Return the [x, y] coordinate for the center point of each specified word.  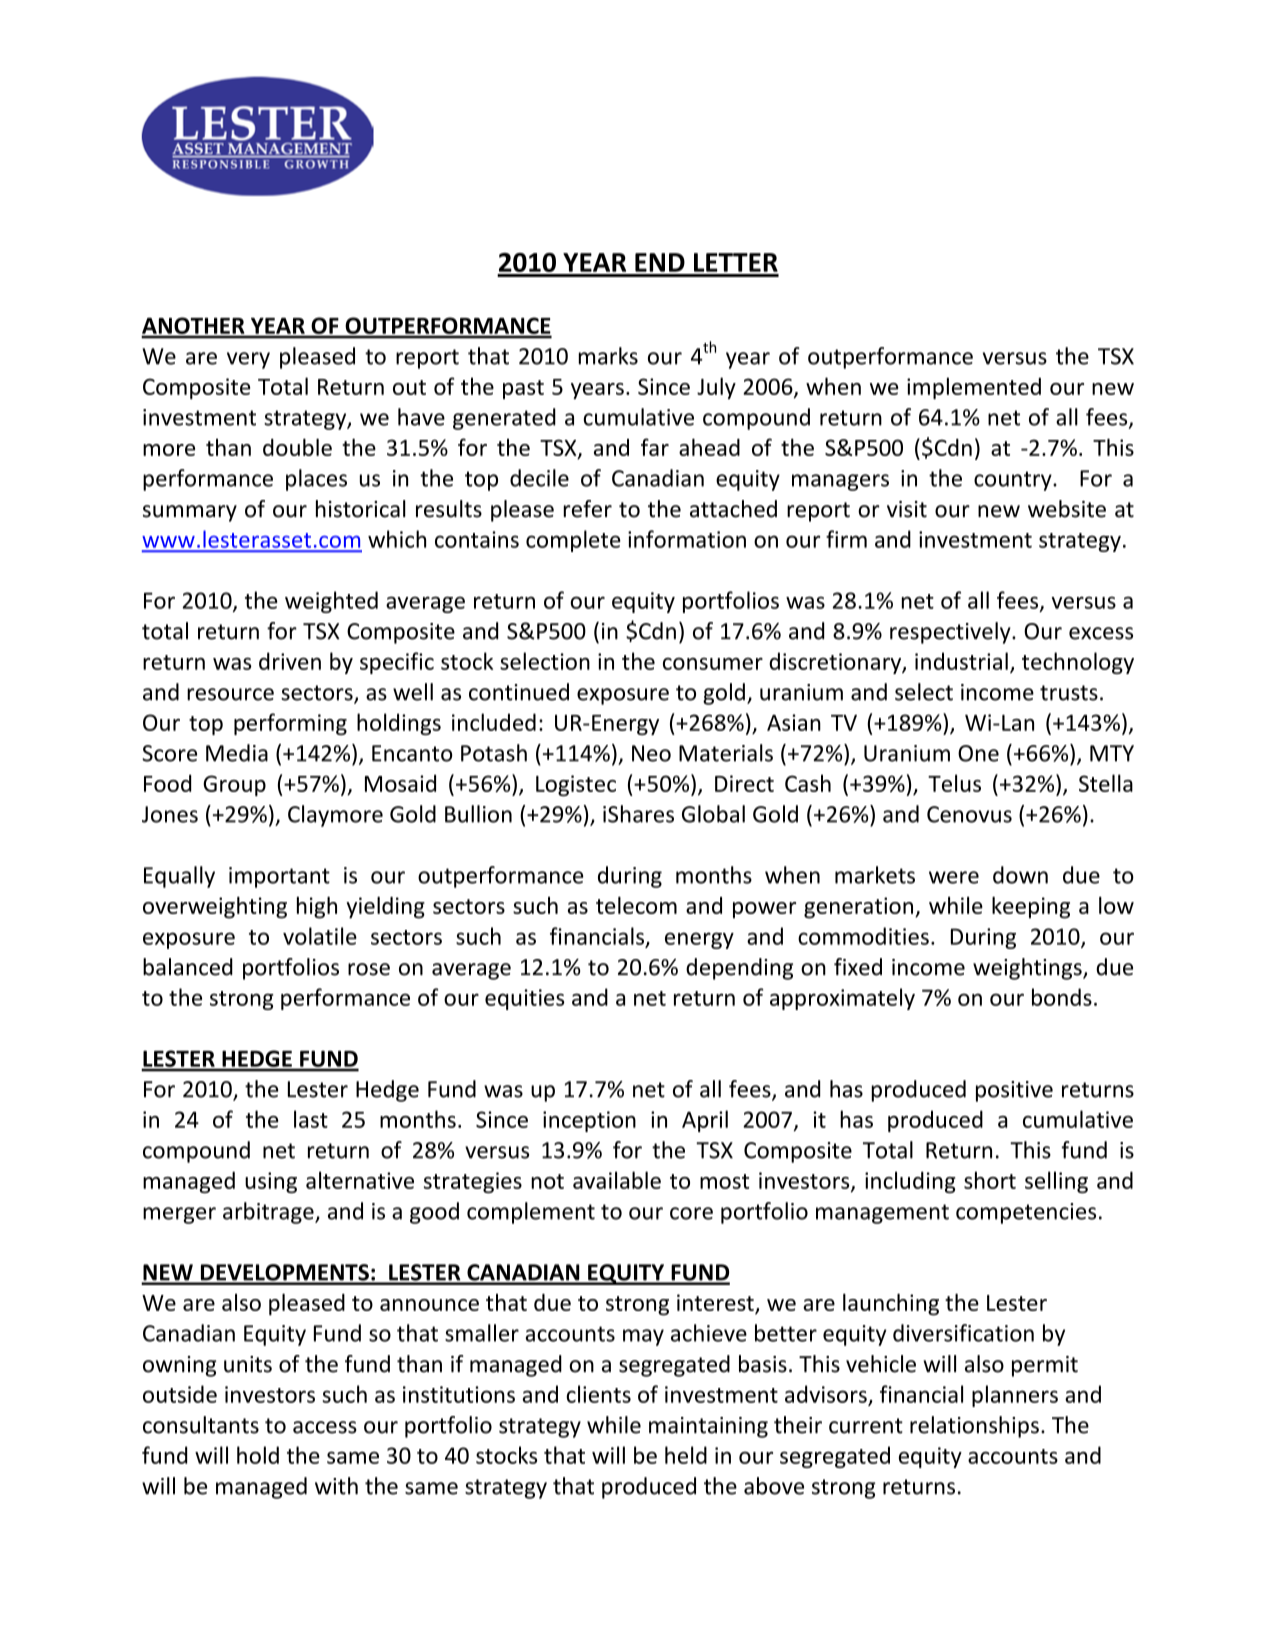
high [317, 907]
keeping [1031, 907]
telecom [636, 905]
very [248, 360]
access [325, 1427]
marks [608, 356]
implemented [974, 388]
